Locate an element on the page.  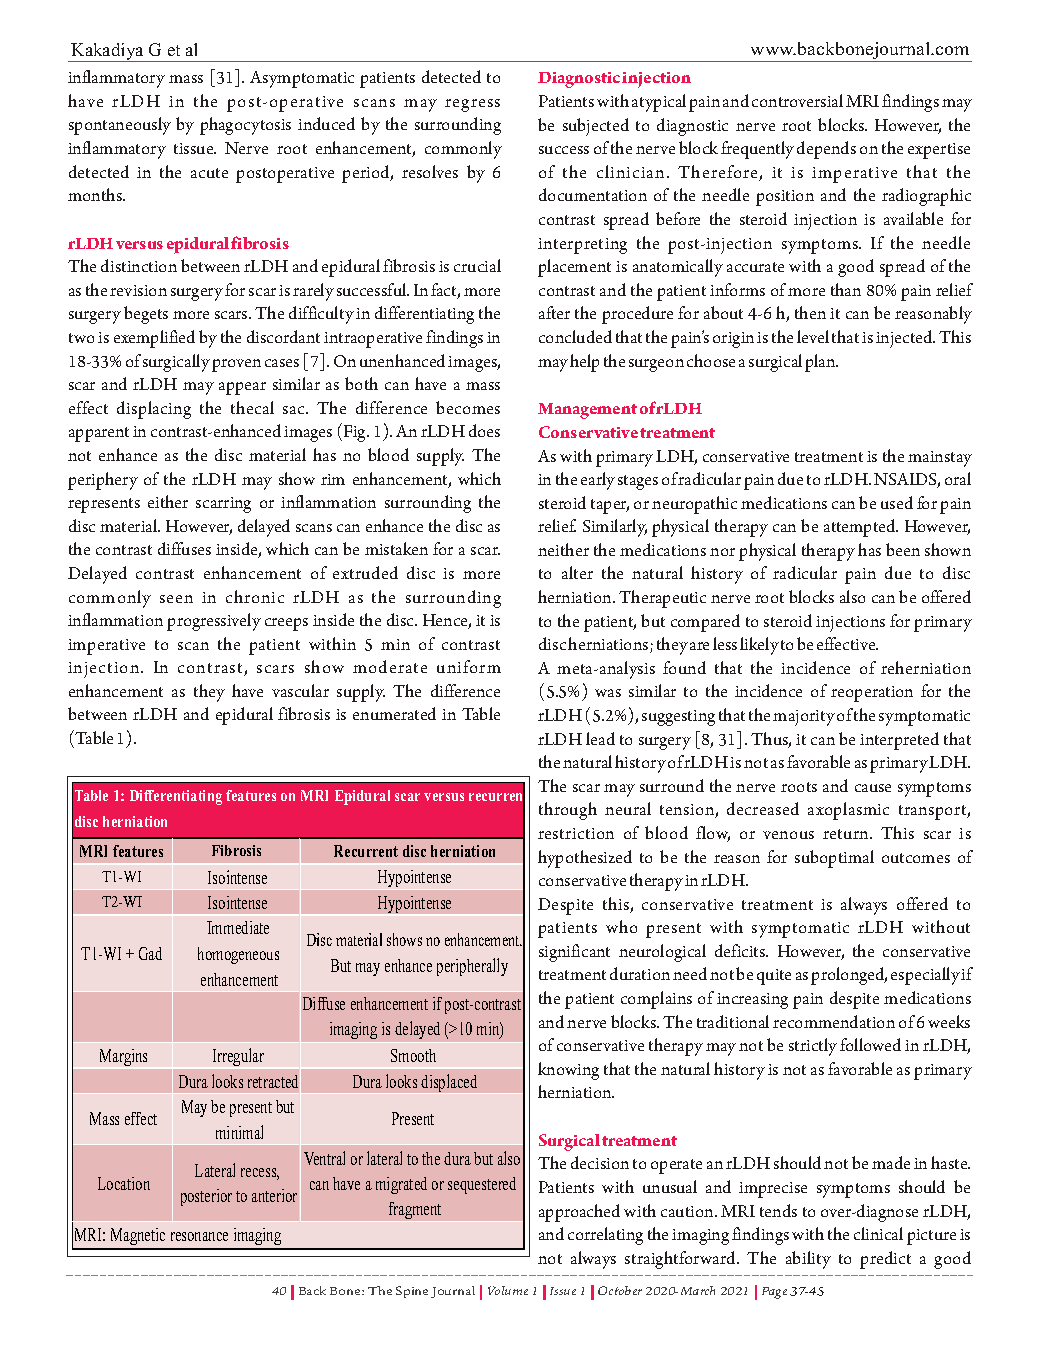
hypothesized is located at coordinates (585, 859).
